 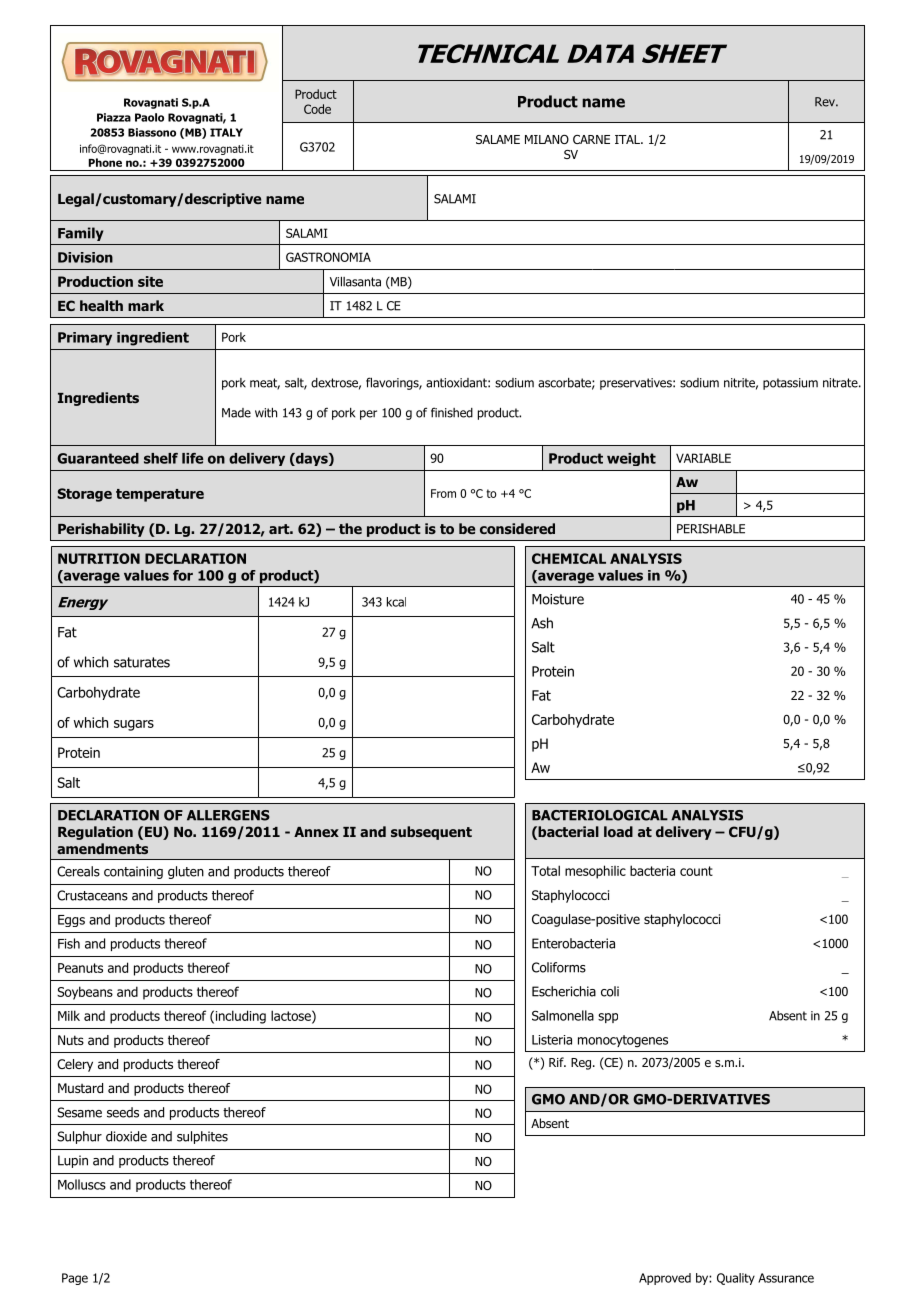 What do you see at coordinates (736, 1279) in the screenshot?
I see `Quality` at bounding box center [736, 1279].
